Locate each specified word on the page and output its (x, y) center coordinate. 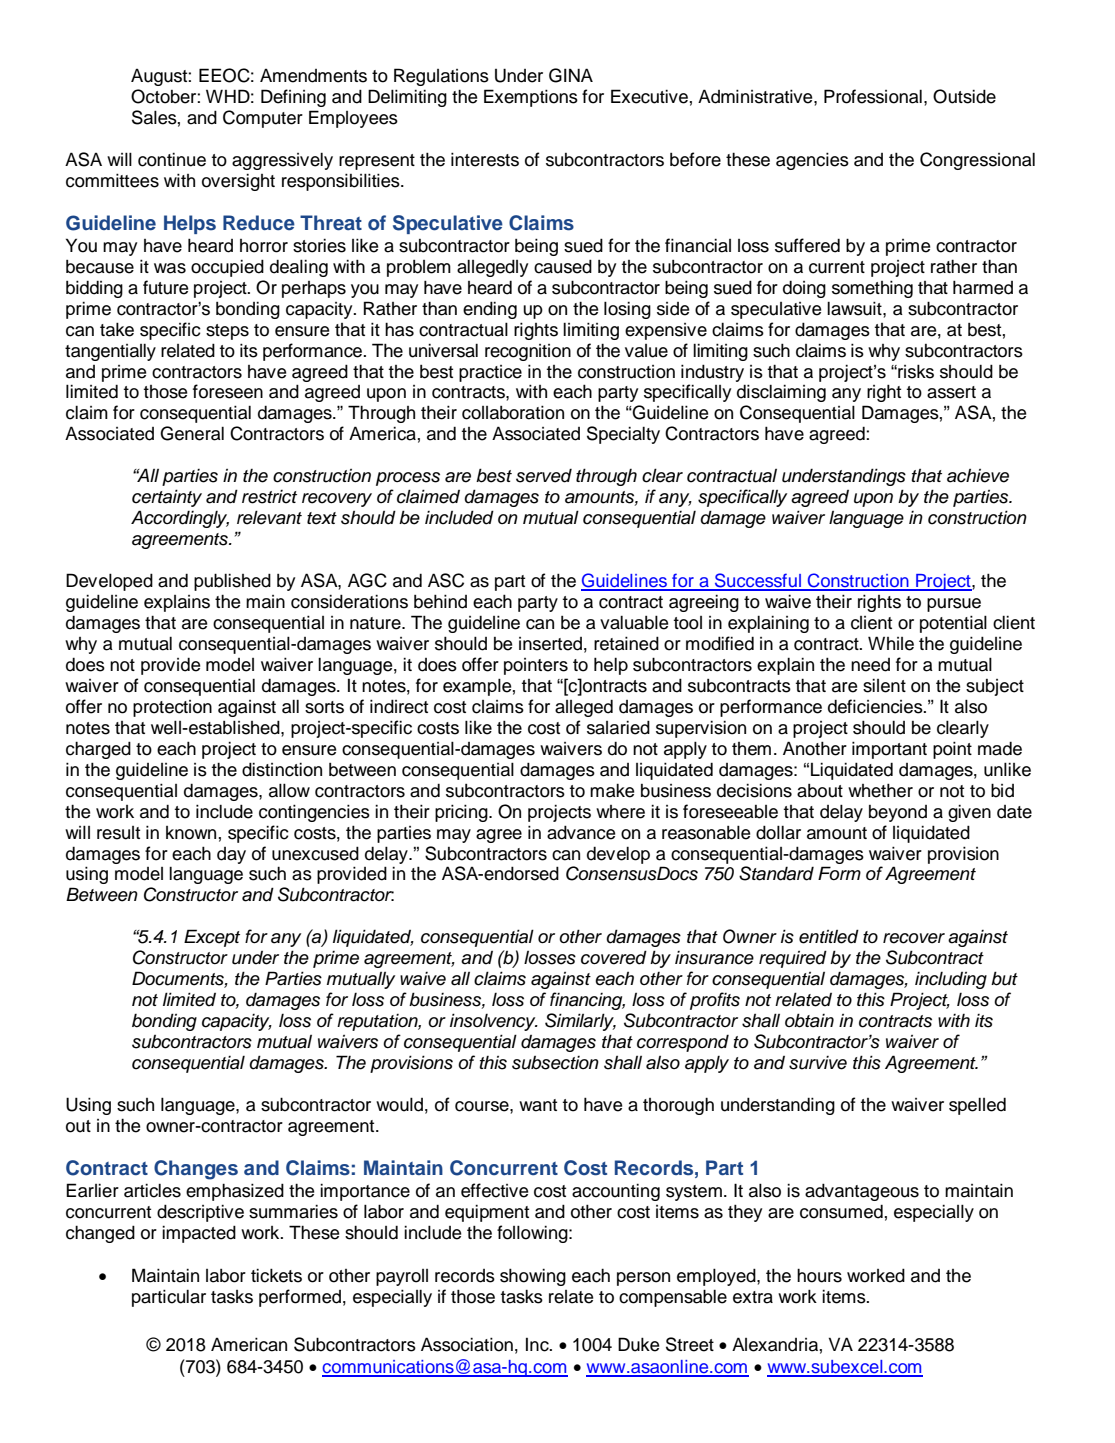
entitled (829, 936)
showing (533, 1277)
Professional (873, 96)
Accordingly (180, 519)
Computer (263, 119)
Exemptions (531, 98)
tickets (276, 1275)
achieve (978, 476)
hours (819, 1275)
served (544, 476)
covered (614, 957)
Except (212, 938)
